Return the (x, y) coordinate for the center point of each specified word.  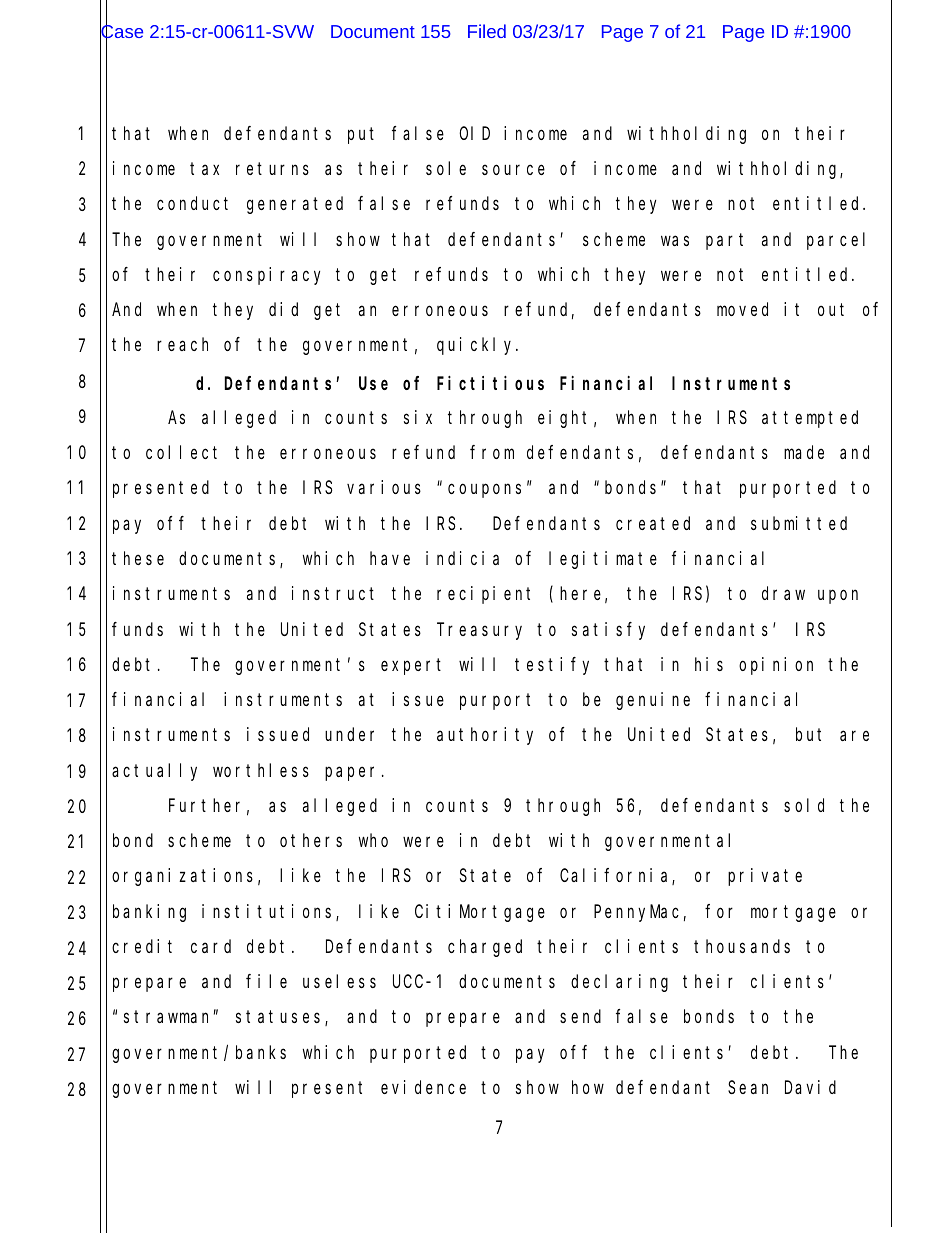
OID (474, 133)
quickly (477, 346)
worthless (261, 770)
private (765, 877)
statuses (281, 1018)
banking (149, 913)
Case (121, 32)
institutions (269, 912)
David (810, 1087)
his (709, 664)
